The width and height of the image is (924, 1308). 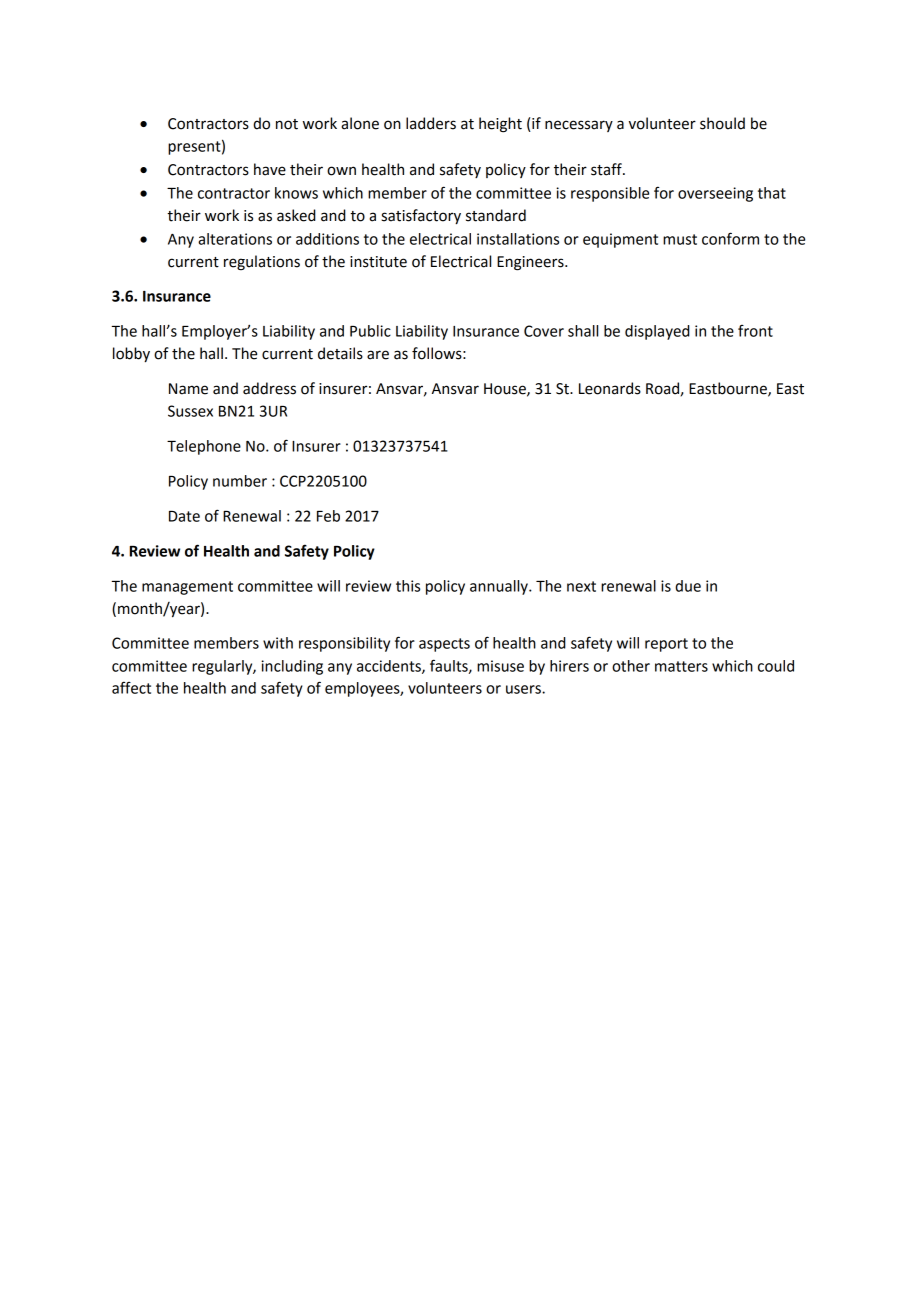 What do you see at coordinates (431, 123) in the image?
I see `ladders` at bounding box center [431, 123].
